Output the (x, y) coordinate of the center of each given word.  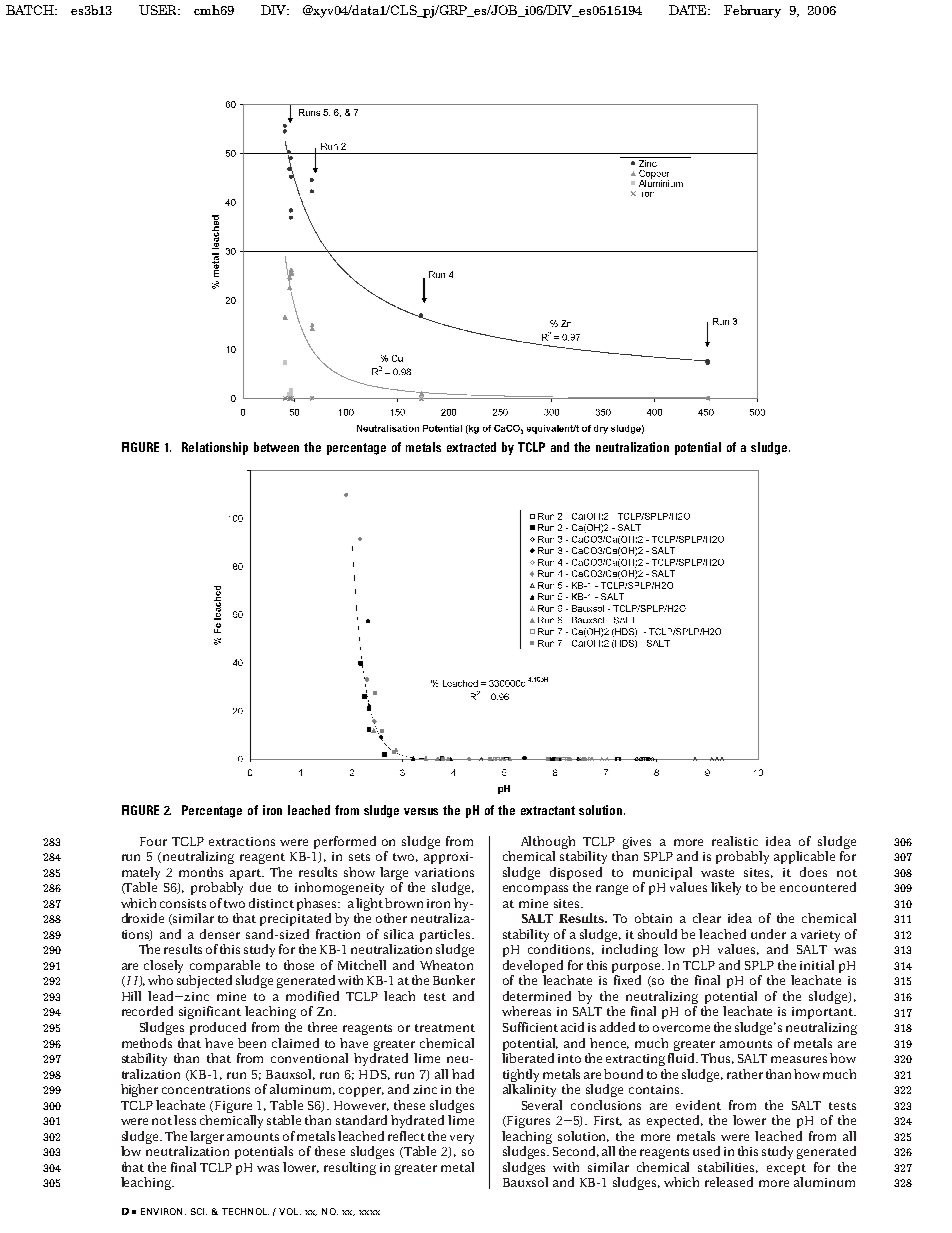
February (752, 11)
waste (717, 873)
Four (153, 841)
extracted (471, 447)
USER (159, 10)
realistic (735, 841)
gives (637, 843)
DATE (689, 10)
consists (183, 903)
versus (421, 811)
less (185, 1120)
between (276, 447)
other (391, 918)
